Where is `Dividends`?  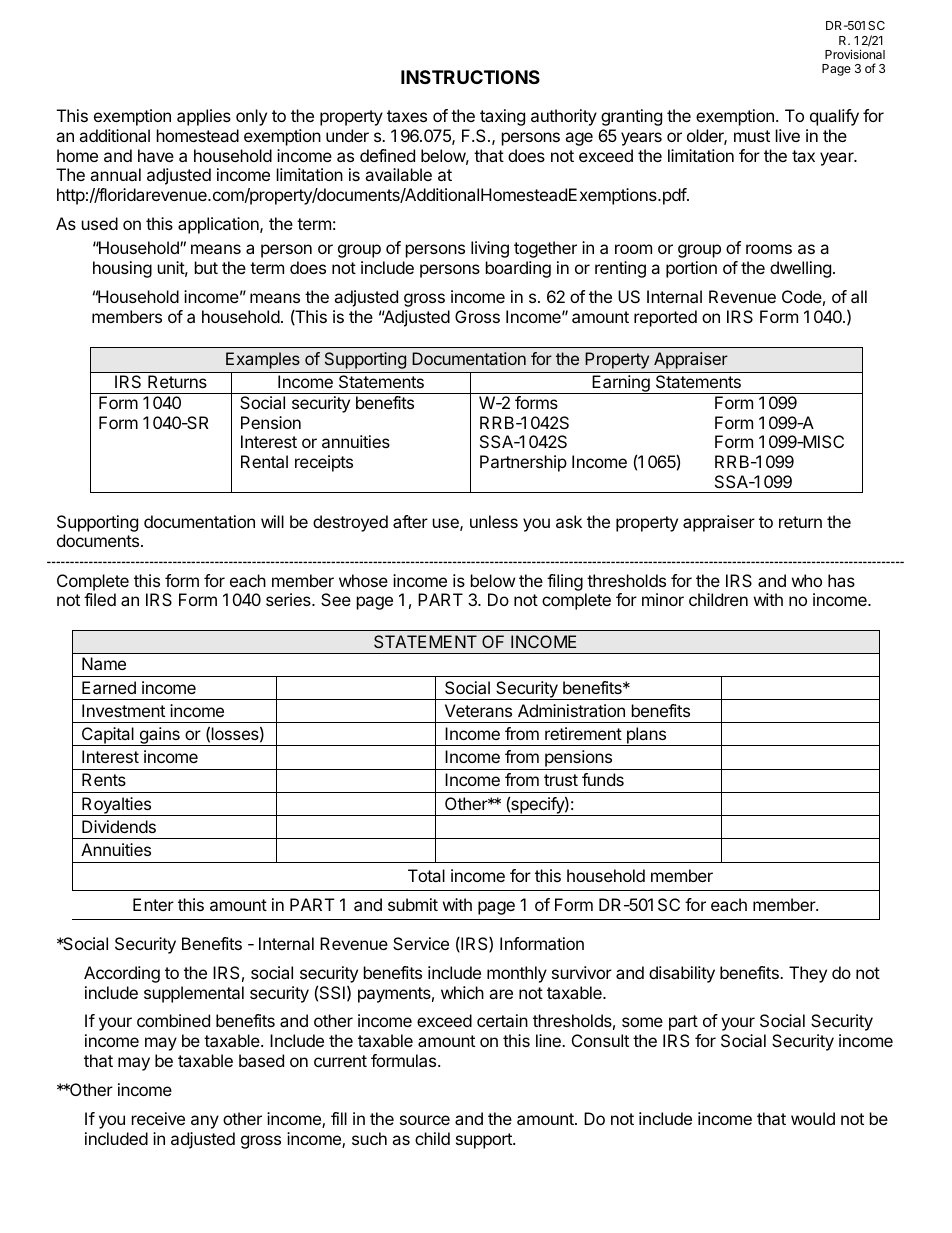
Dividends is located at coordinates (119, 826).
